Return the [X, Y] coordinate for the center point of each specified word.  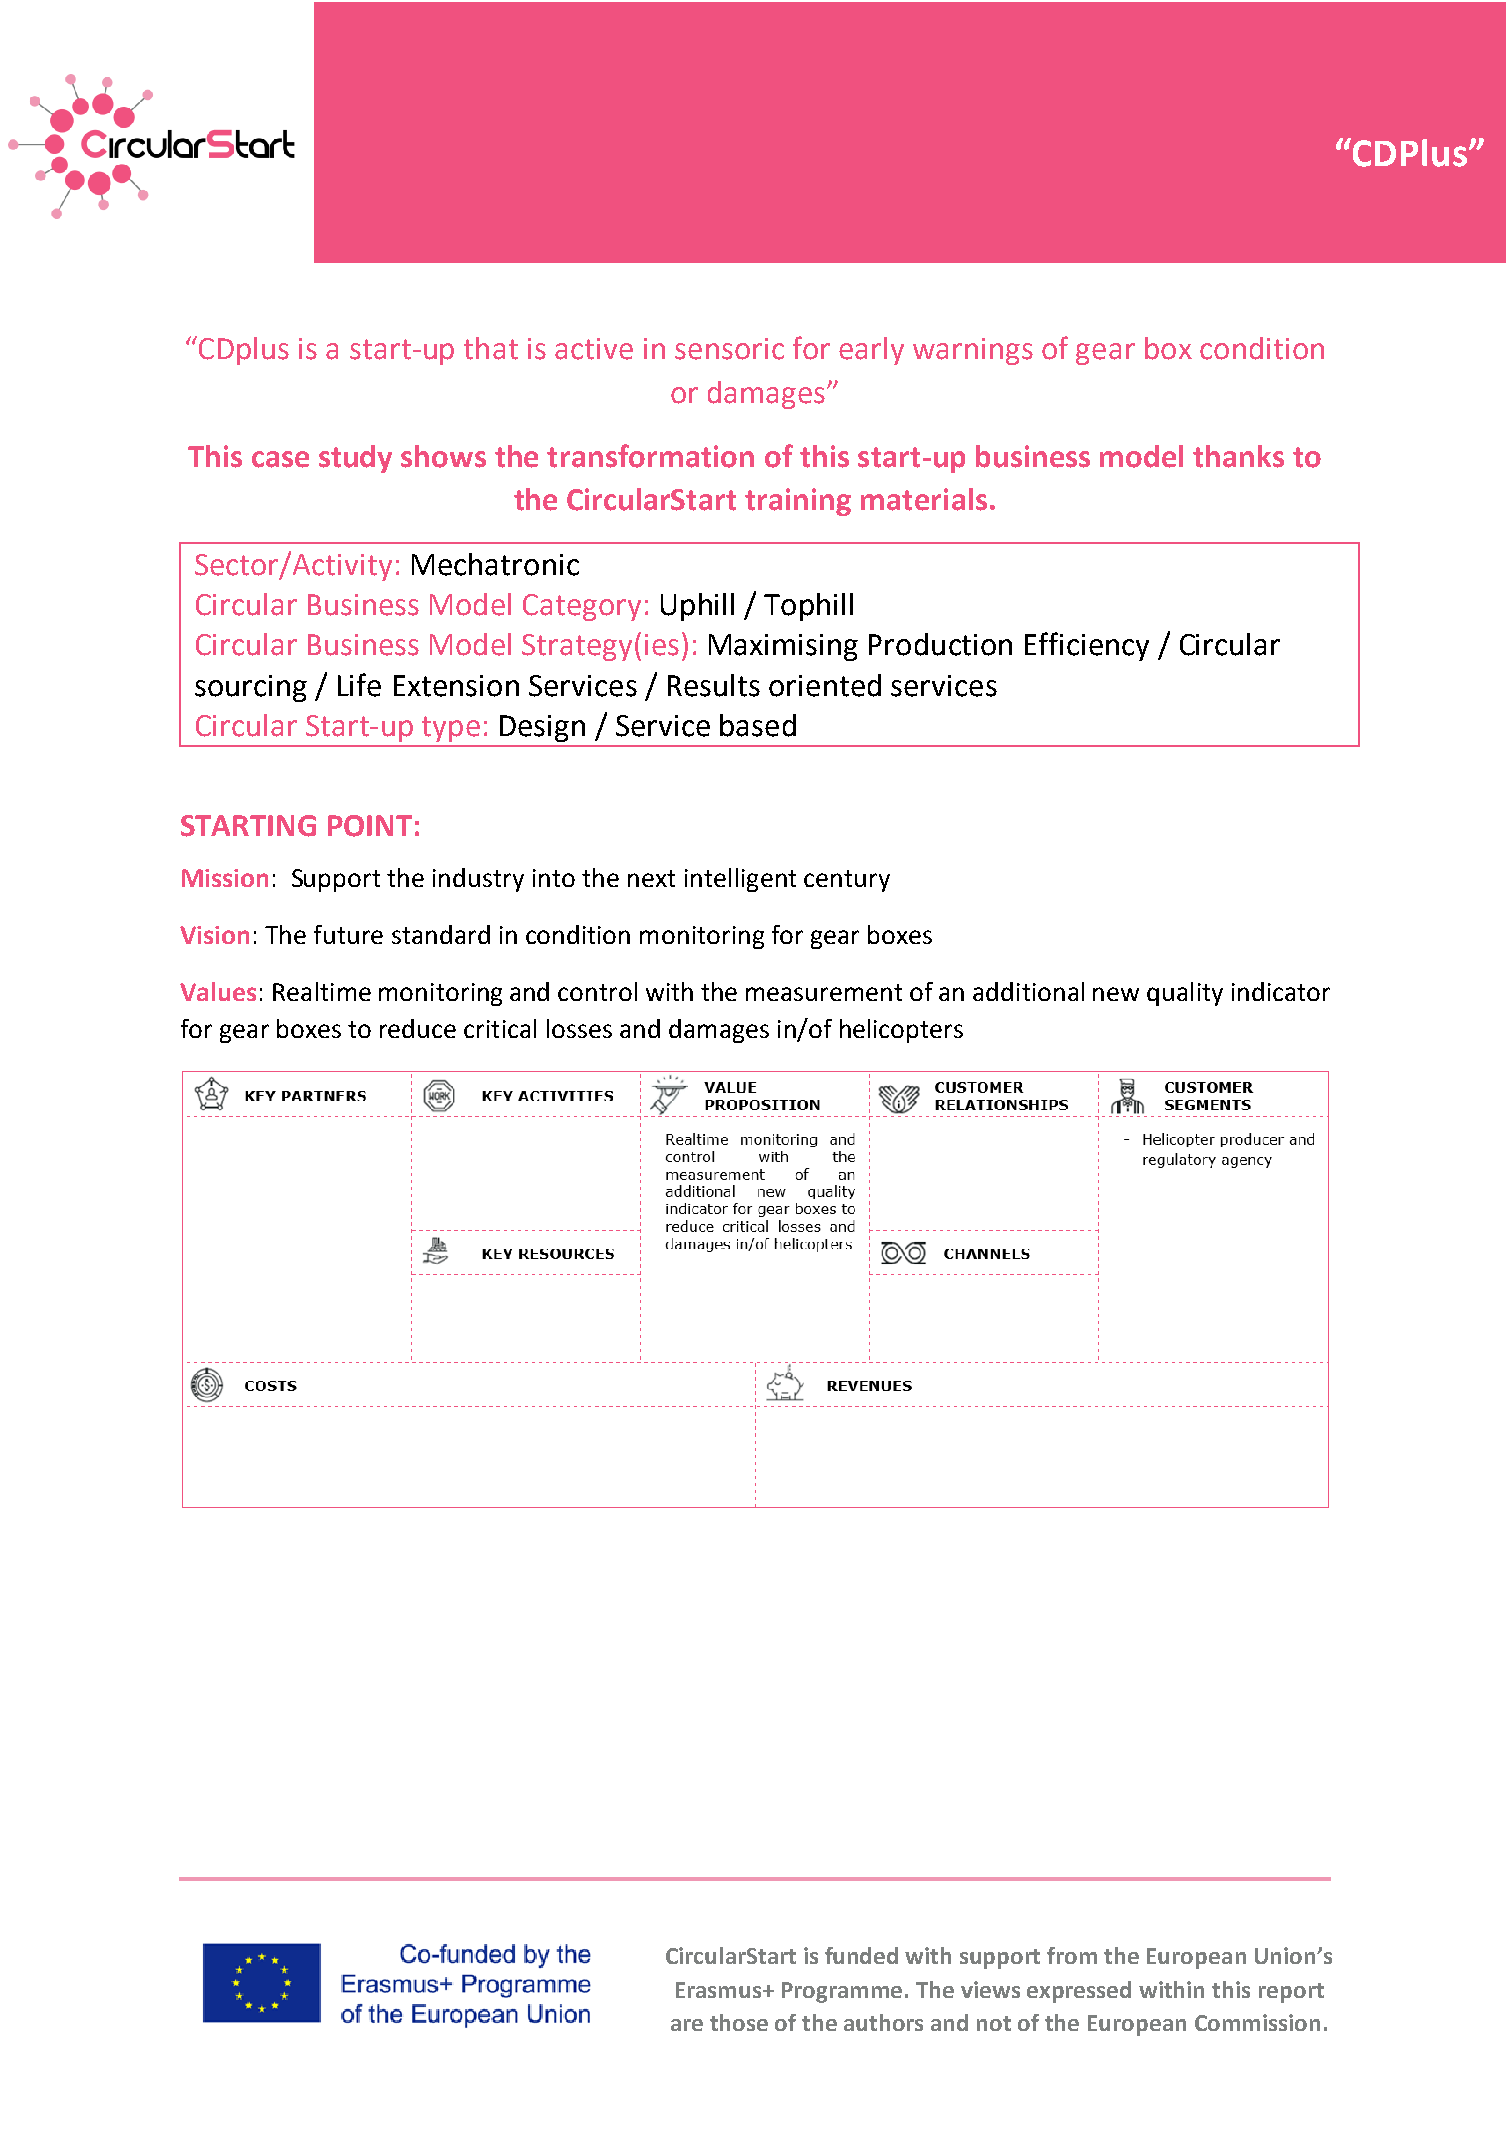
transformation [650, 456]
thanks [1238, 456]
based [758, 725]
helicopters [901, 1031]
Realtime [322, 991]
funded [861, 1955]
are [687, 2025]
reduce [418, 1028]
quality [1185, 994]
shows [443, 456]
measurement [824, 992]
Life [359, 685]
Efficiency [1087, 646]
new [1116, 994]
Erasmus [720, 1990]
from [1072, 1955]
